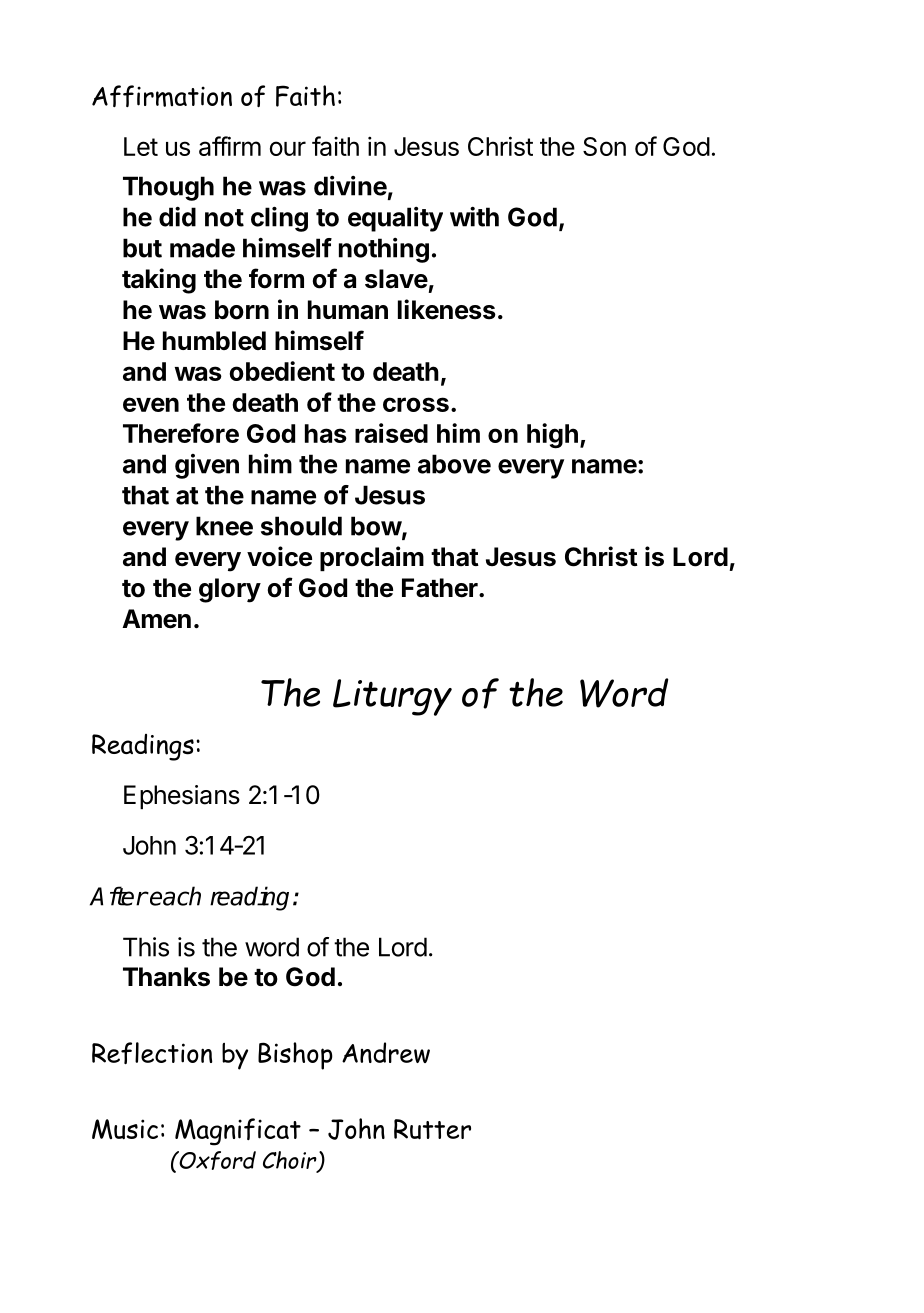  Describe the element at coordinates (168, 188) in the screenshot. I see `Though` at that location.
